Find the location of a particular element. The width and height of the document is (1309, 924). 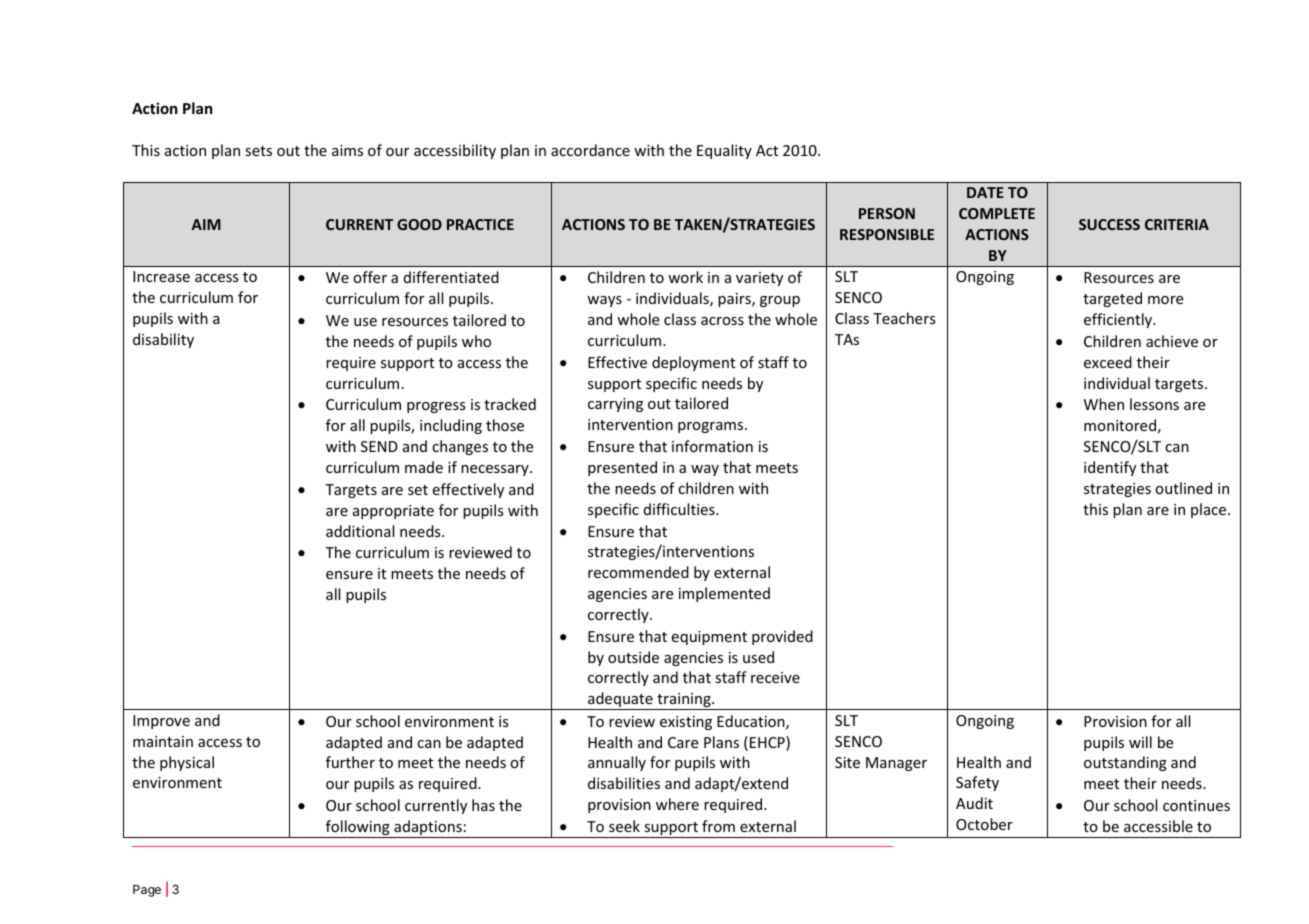

DATE is located at coordinates (985, 192).
